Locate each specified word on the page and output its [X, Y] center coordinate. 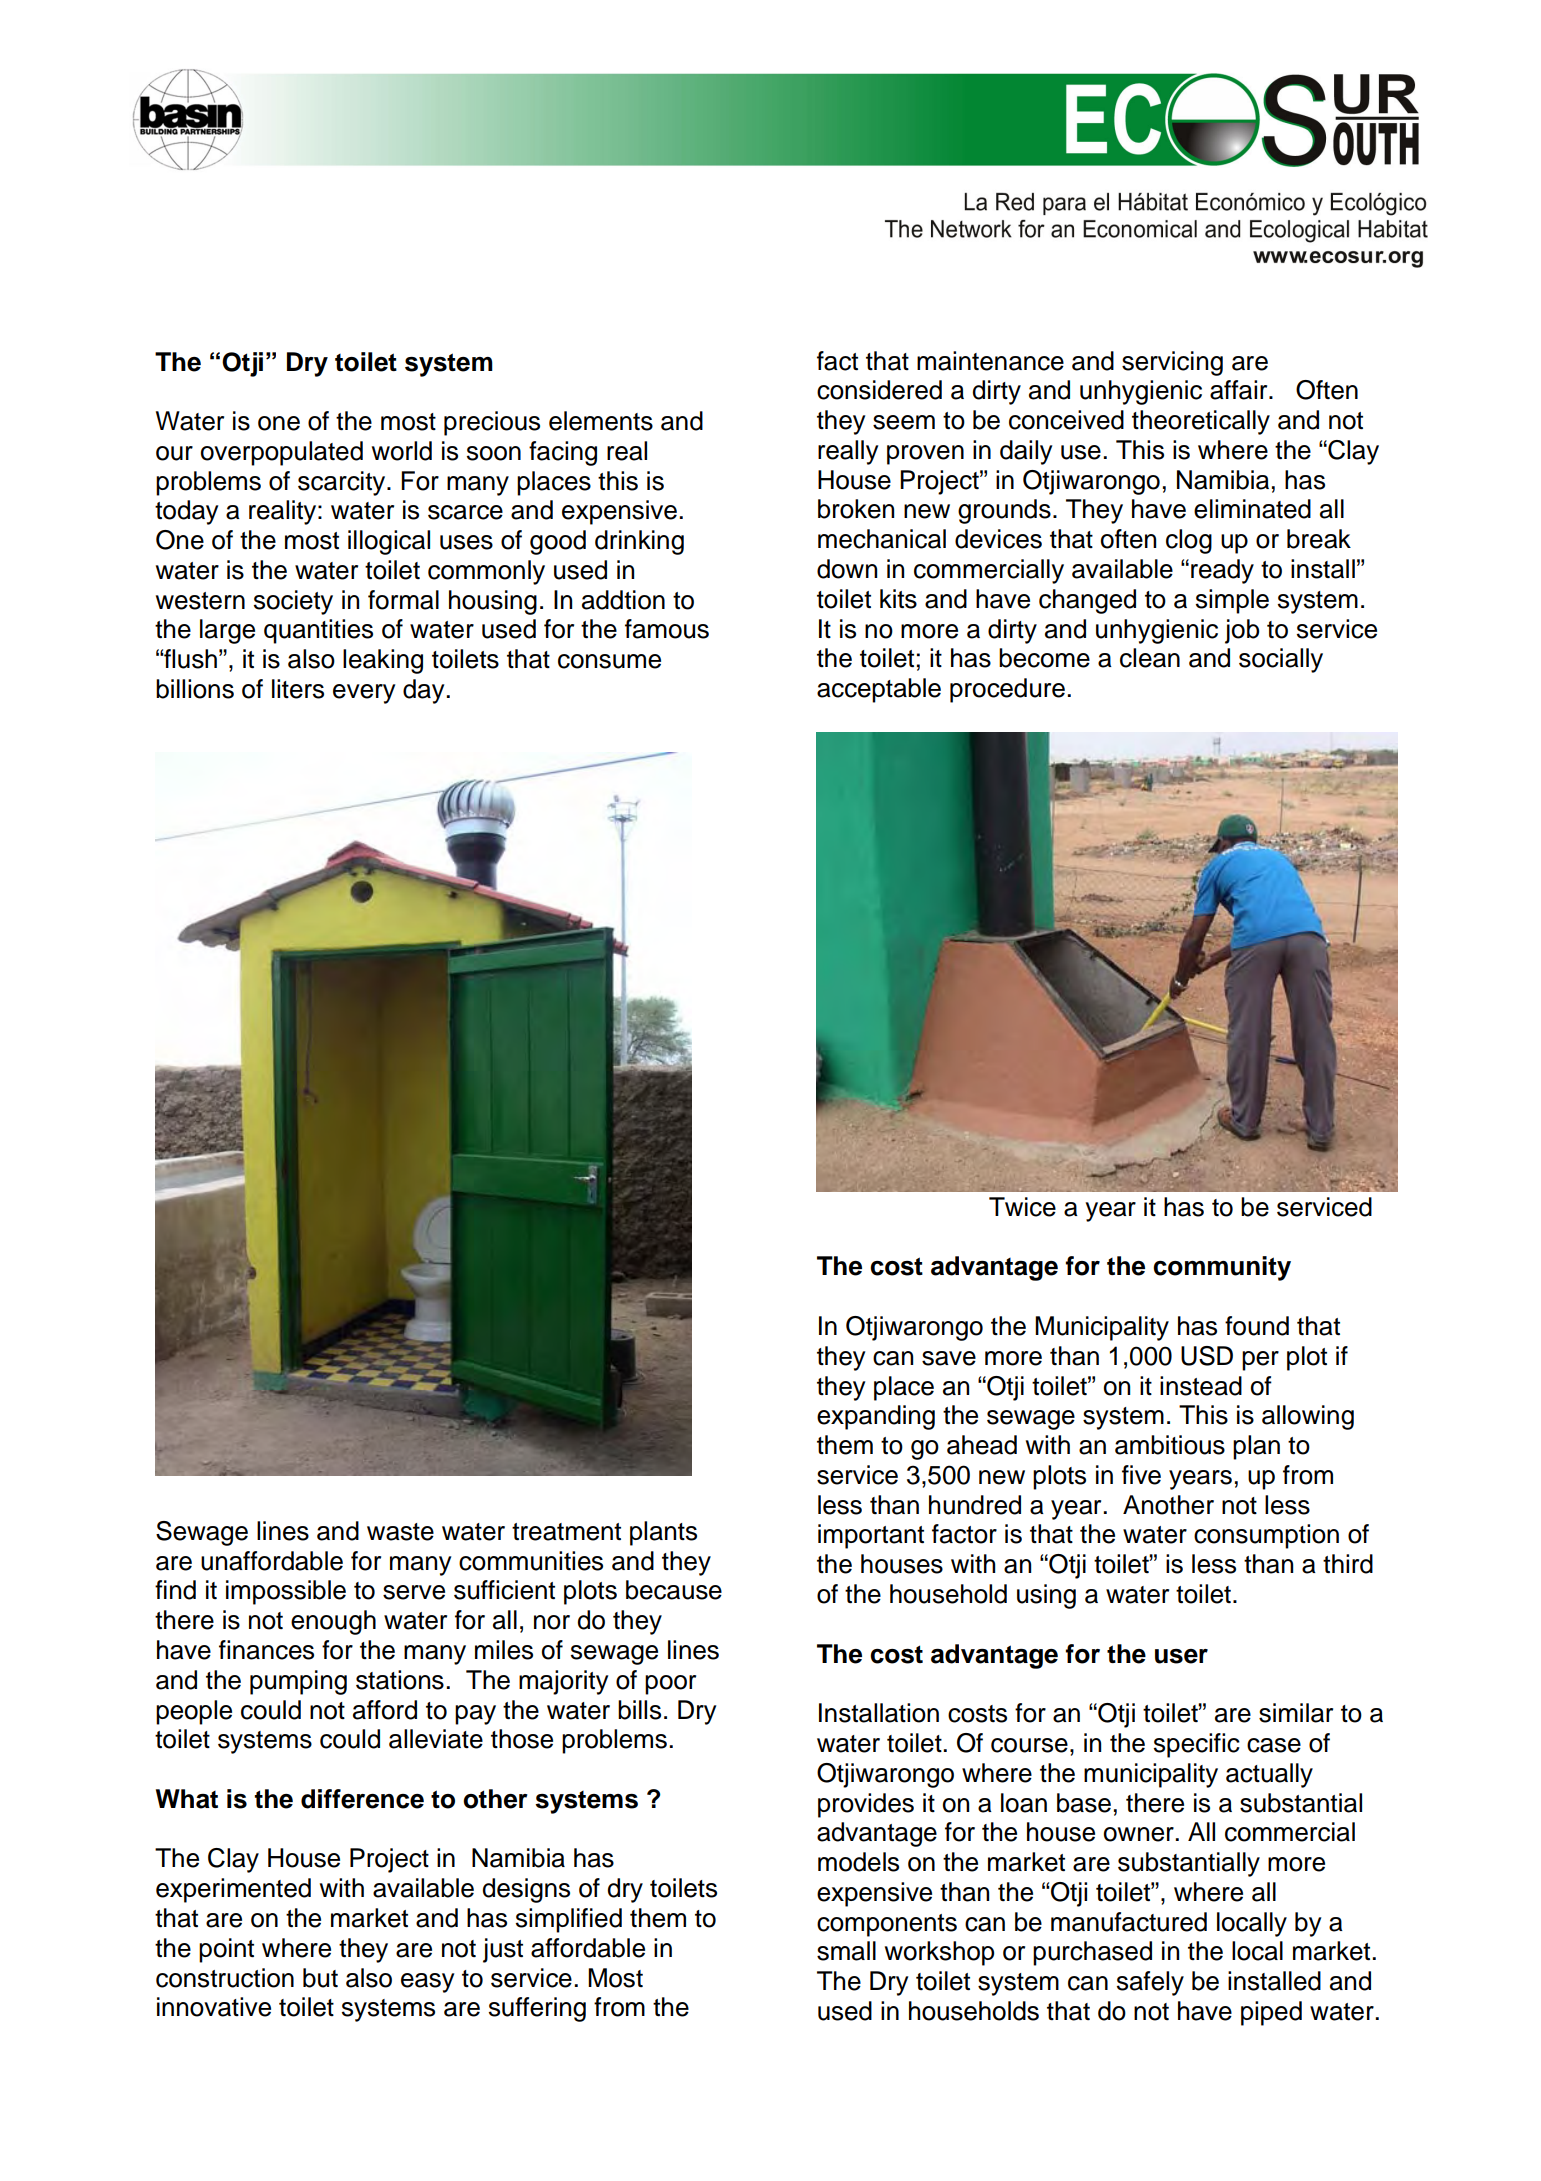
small [846, 1951]
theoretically [1201, 422]
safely [1150, 1983]
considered [879, 390]
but [320, 1978]
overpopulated [282, 453]
